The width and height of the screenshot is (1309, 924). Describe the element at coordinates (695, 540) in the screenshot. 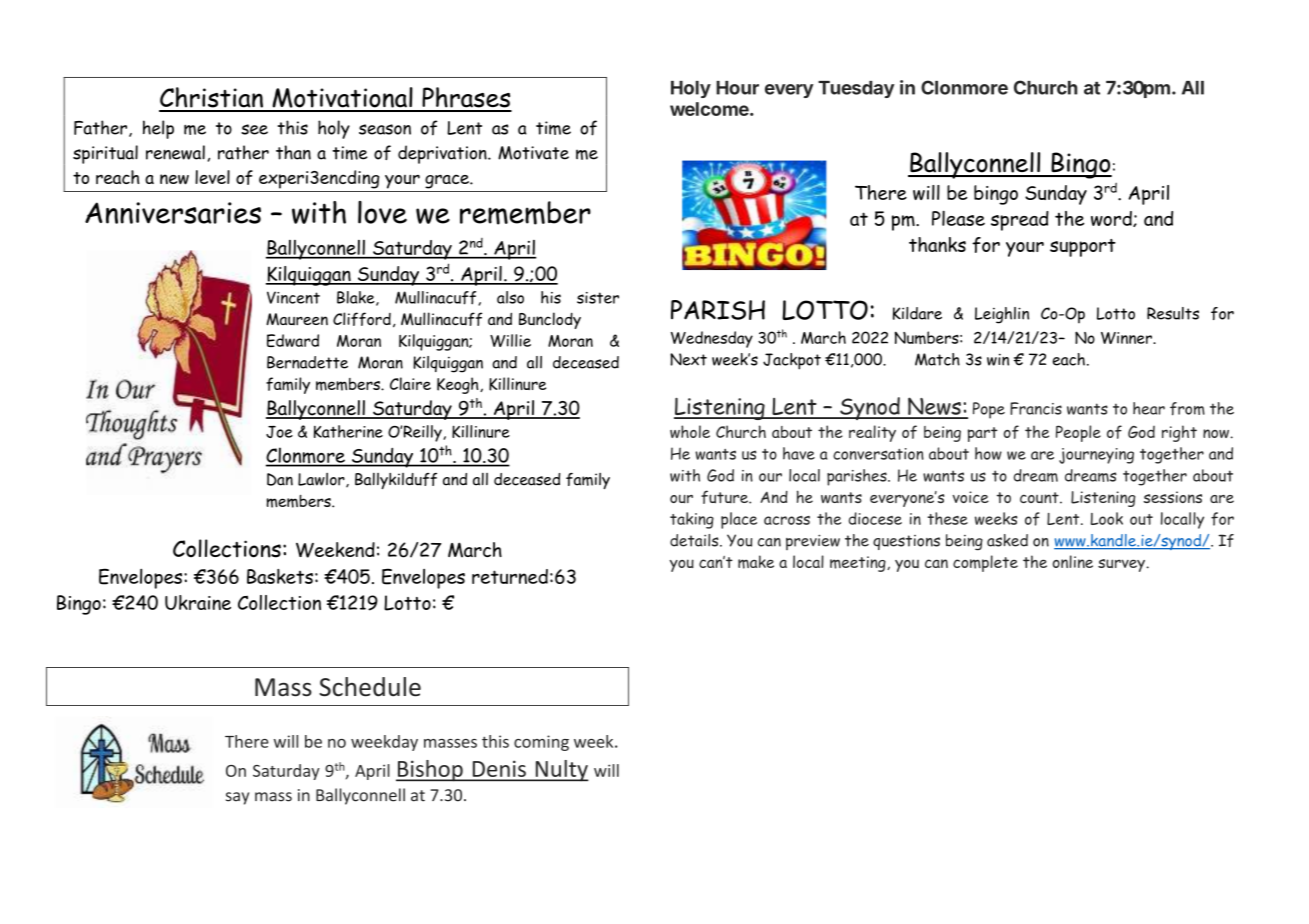

I see `details` at that location.
